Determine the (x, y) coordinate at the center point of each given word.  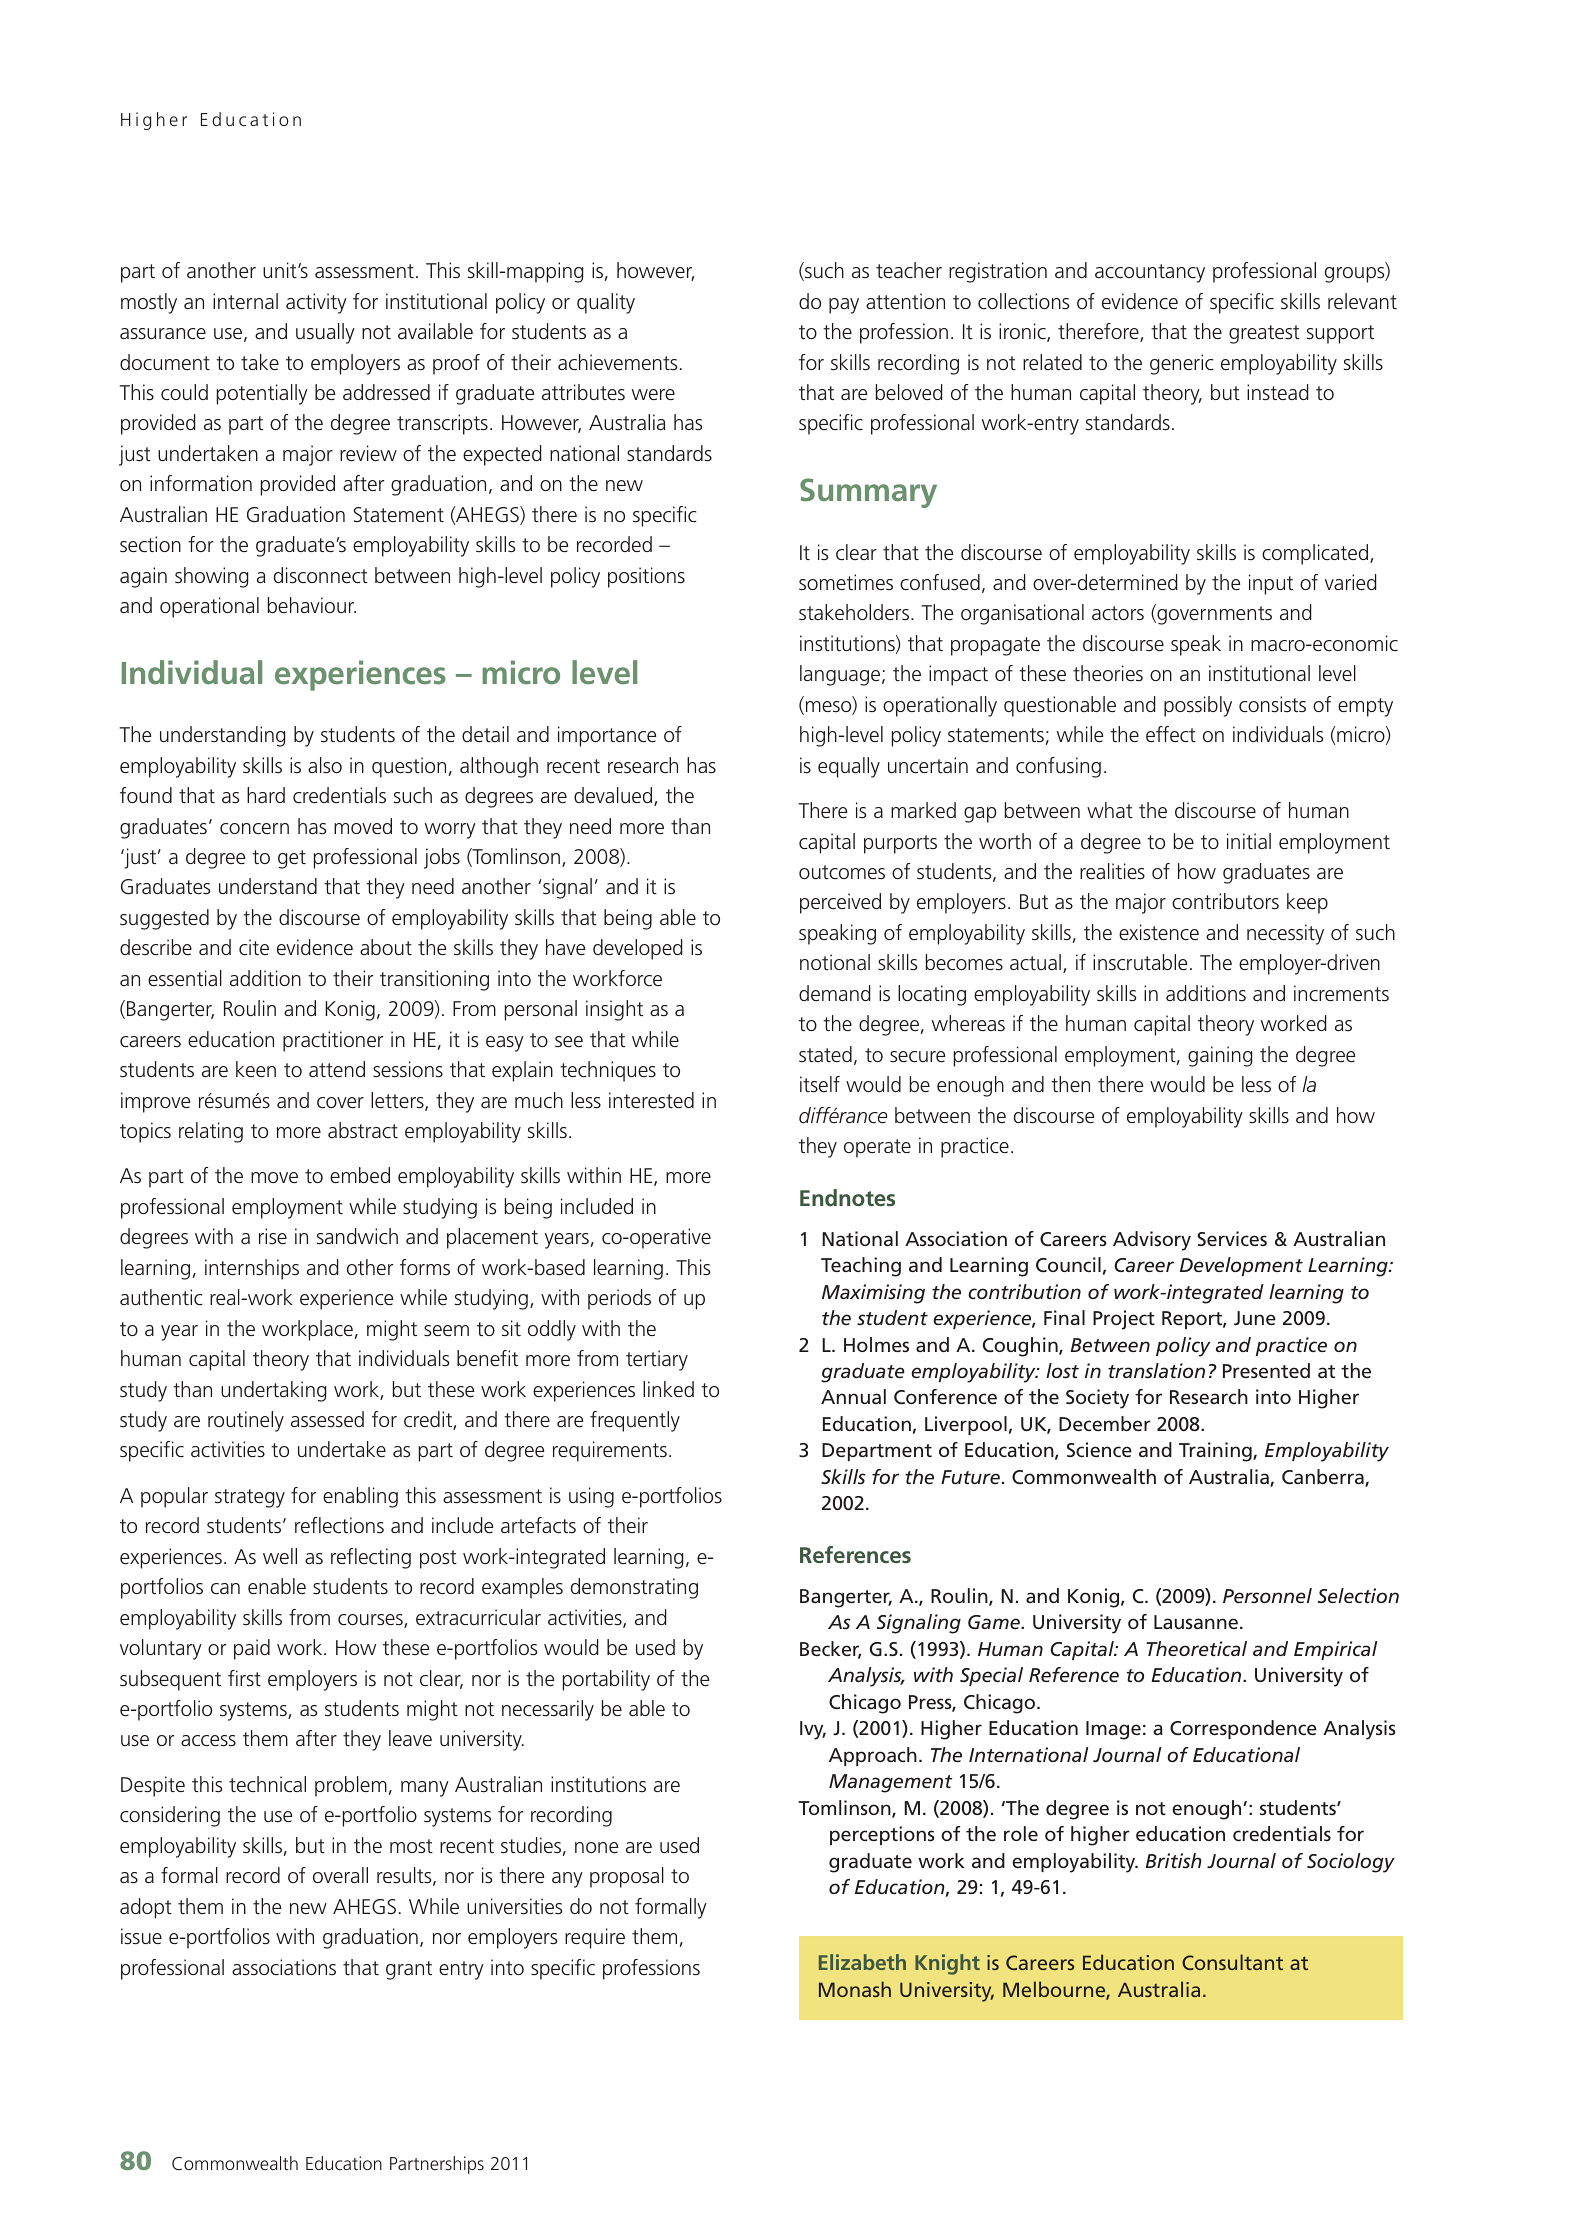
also (325, 765)
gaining (1220, 1056)
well (280, 1556)
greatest (1264, 334)
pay (844, 306)
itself (820, 1084)
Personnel (1267, 1595)
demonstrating (634, 1588)
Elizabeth (862, 1962)
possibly (1198, 706)
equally (849, 767)
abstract (363, 1130)
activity (316, 303)
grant (409, 1970)
